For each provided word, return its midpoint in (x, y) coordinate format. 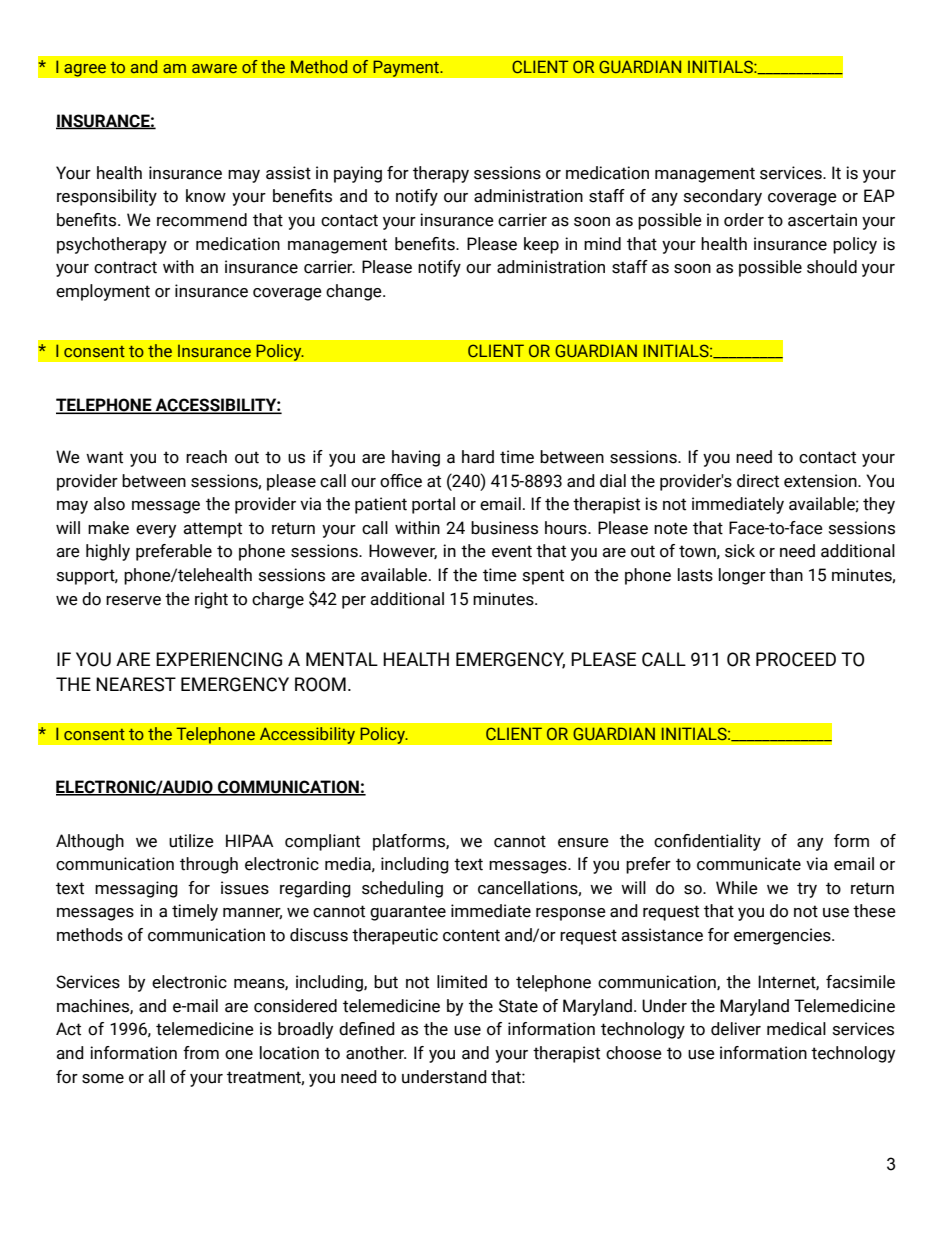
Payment (407, 68)
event (512, 551)
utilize (191, 841)
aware (214, 68)
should (832, 267)
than (786, 575)
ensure (583, 843)
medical (796, 1029)
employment (103, 292)
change (355, 292)
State (518, 1006)
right (211, 600)
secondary (723, 197)
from (201, 1053)
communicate (749, 864)
